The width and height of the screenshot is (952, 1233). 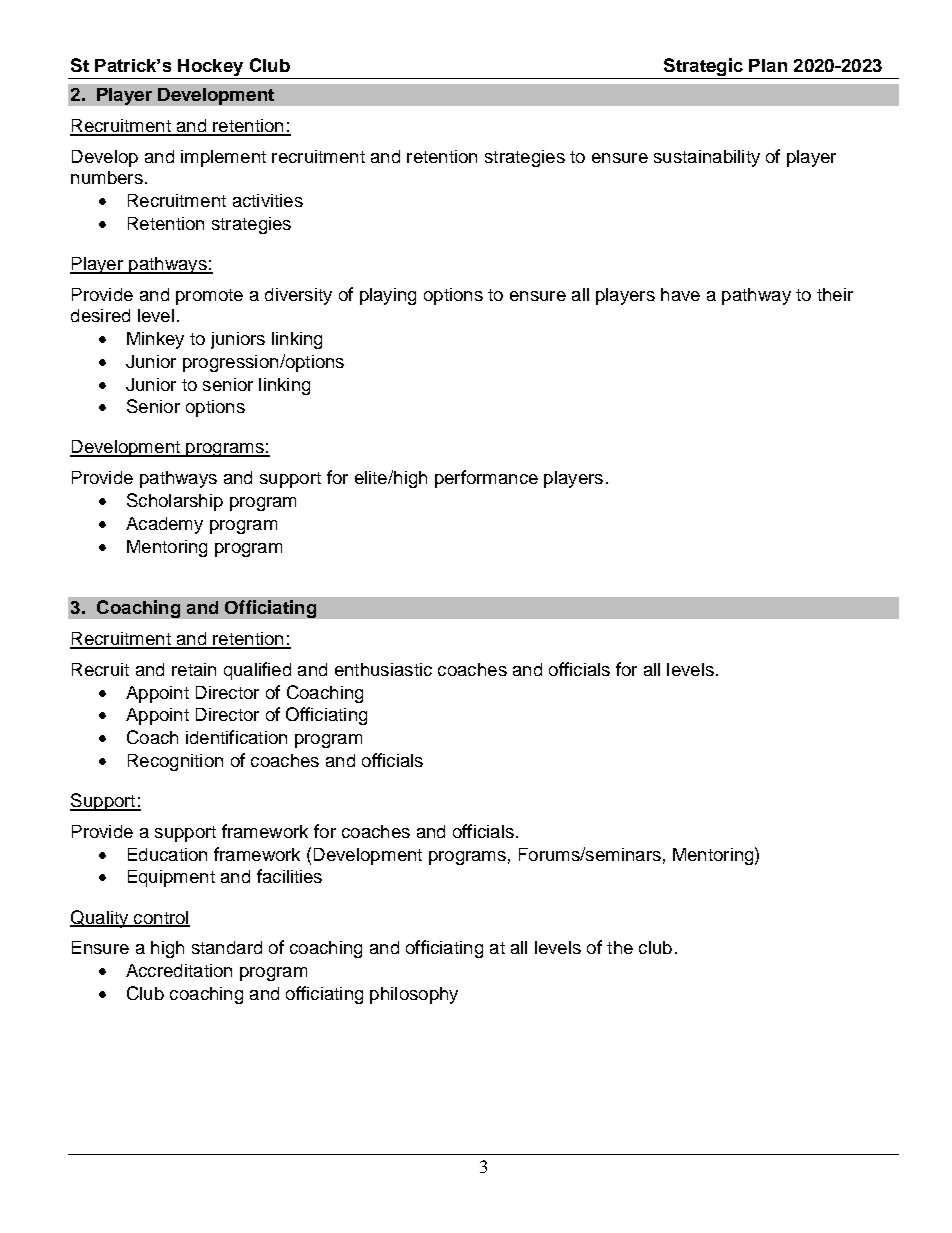 What do you see at coordinates (179, 970) in the screenshot?
I see `Accreditation` at bounding box center [179, 970].
